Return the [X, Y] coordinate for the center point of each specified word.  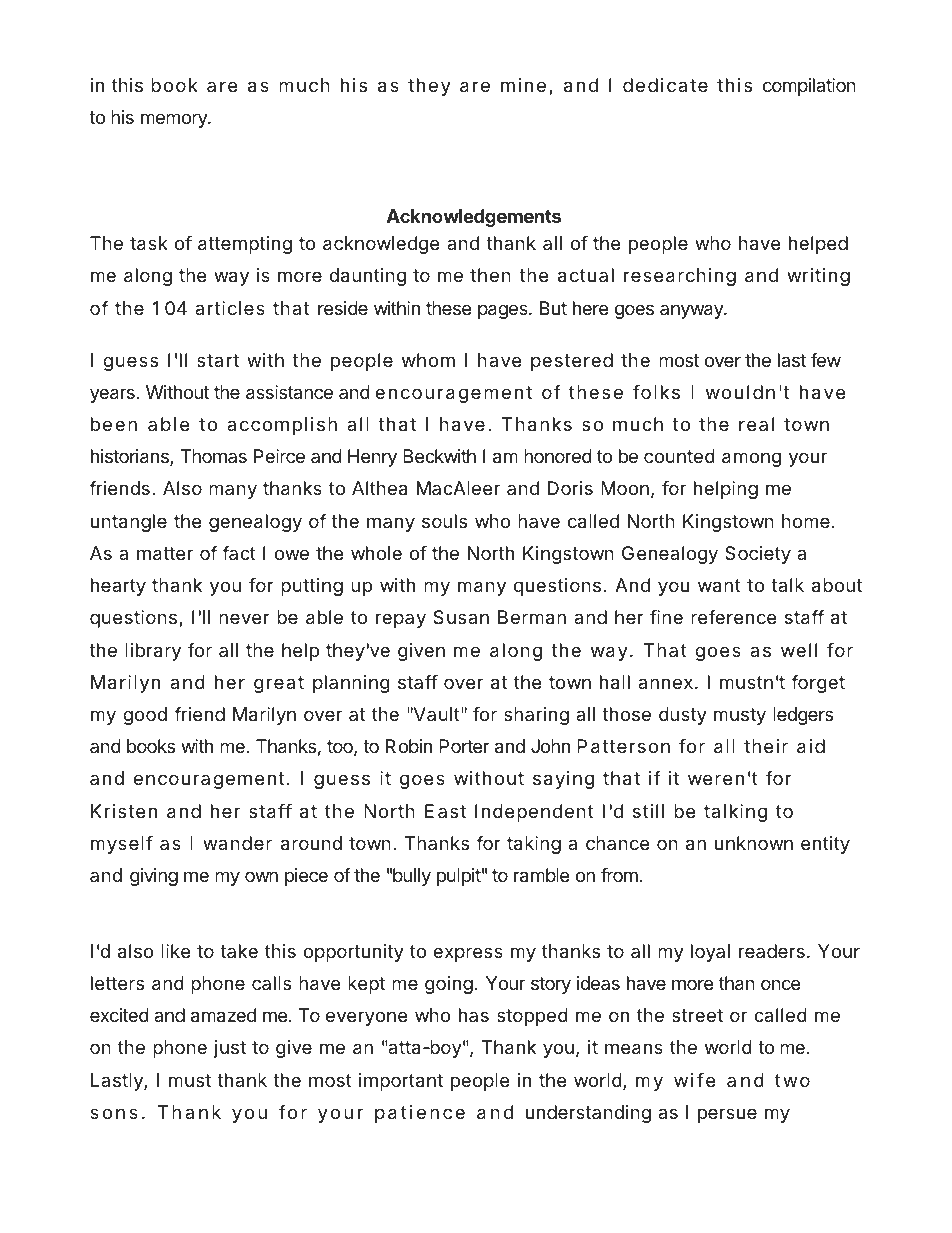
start [218, 360]
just [230, 1049]
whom [428, 360]
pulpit [459, 877]
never [244, 618]
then [490, 275]
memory [175, 120]
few [826, 360]
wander [237, 843]
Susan [461, 617]
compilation [809, 87]
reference [733, 617]
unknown [754, 843]
